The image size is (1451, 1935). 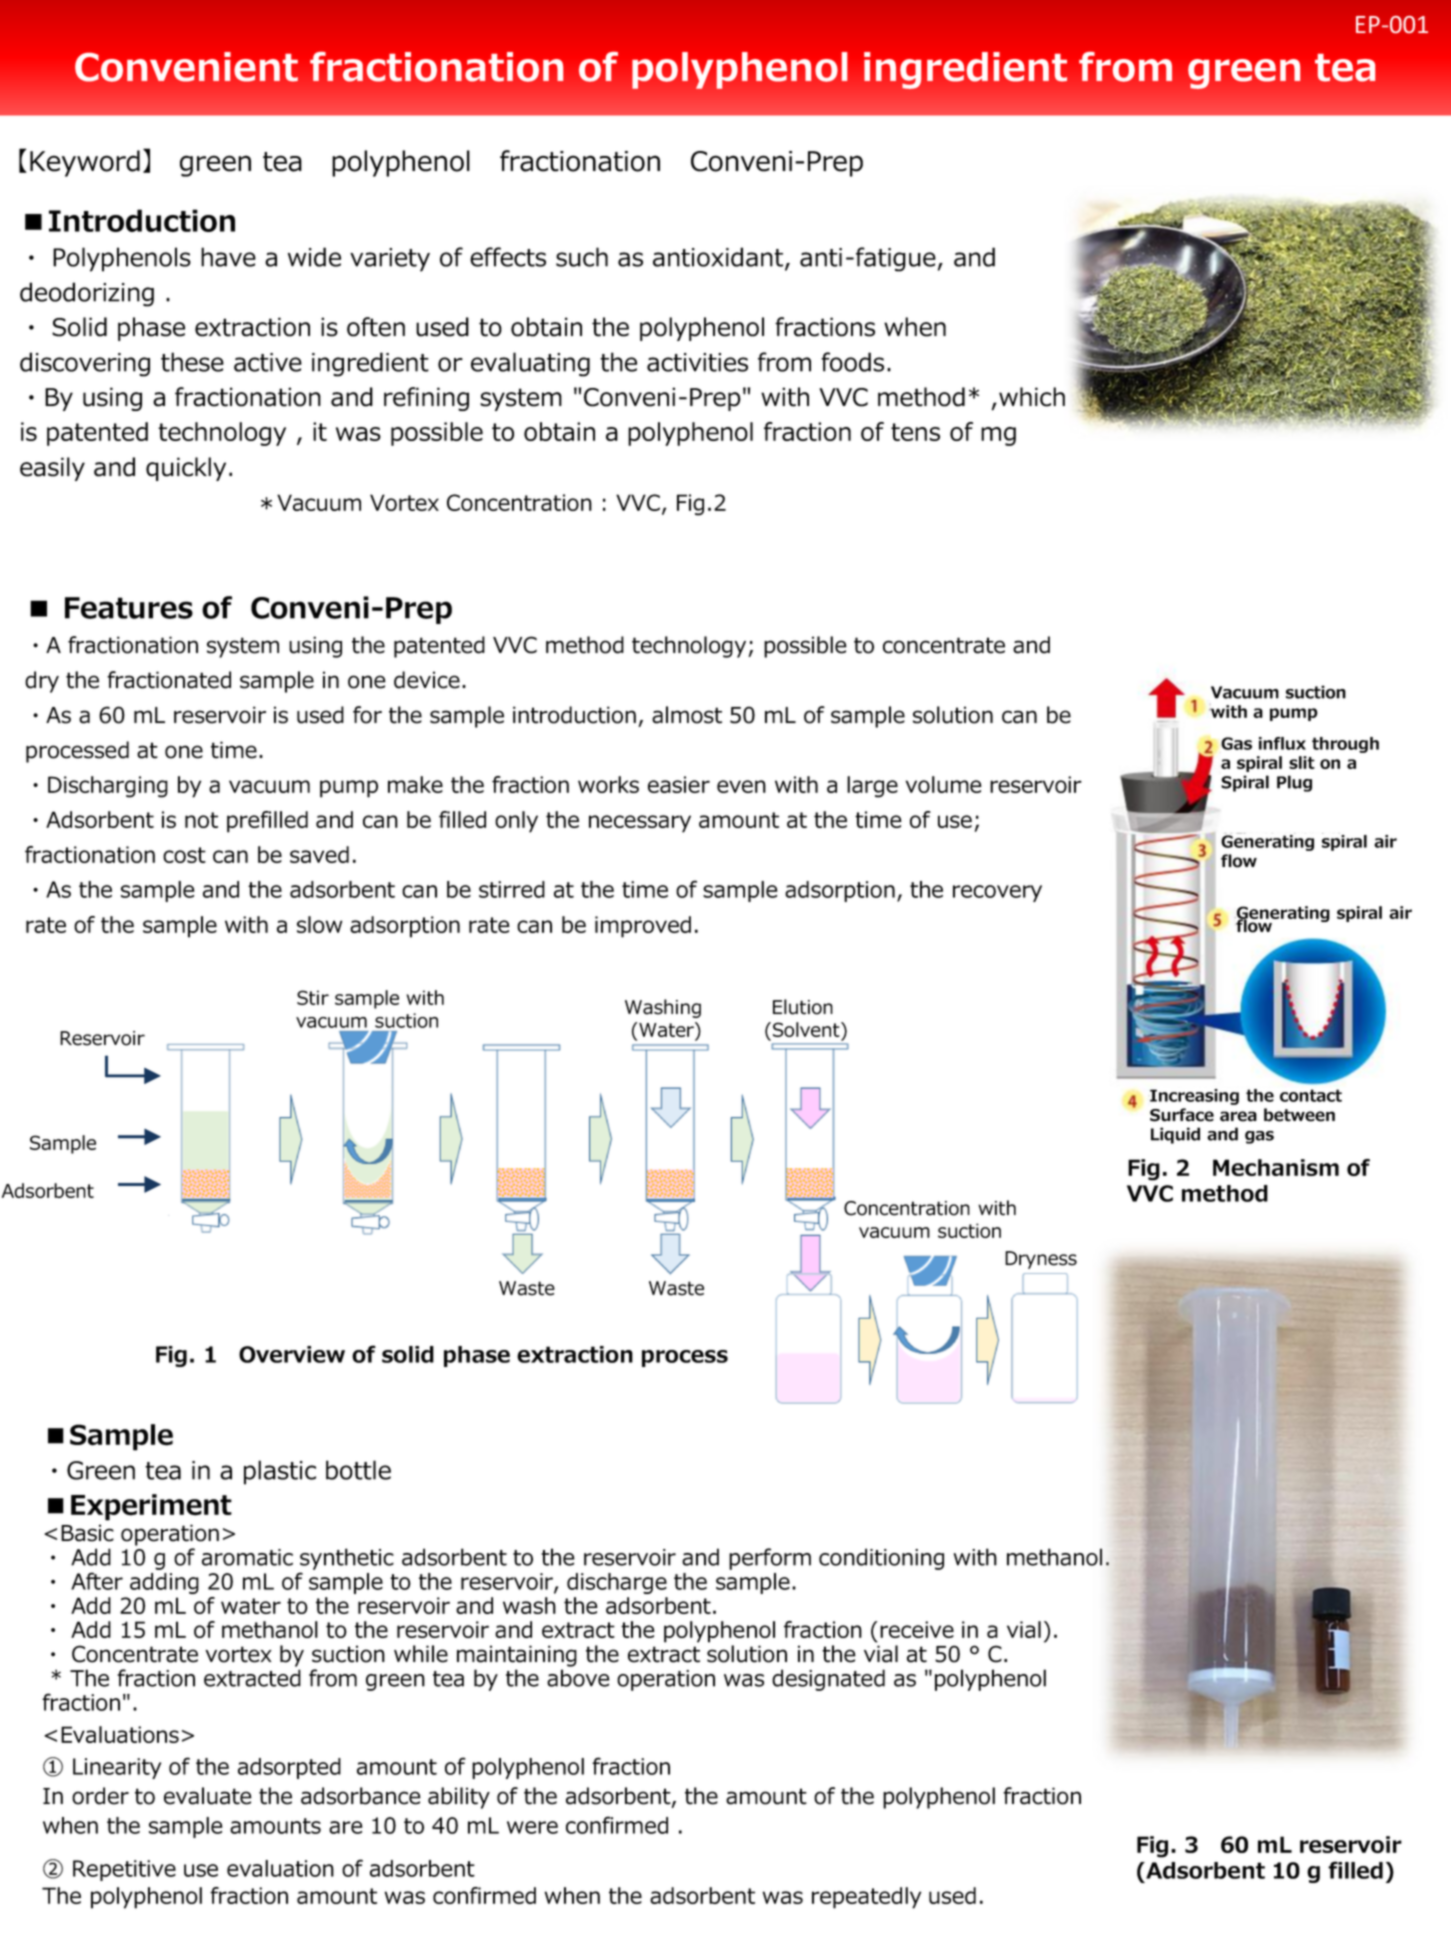 I want to click on have, so click(x=228, y=257).
